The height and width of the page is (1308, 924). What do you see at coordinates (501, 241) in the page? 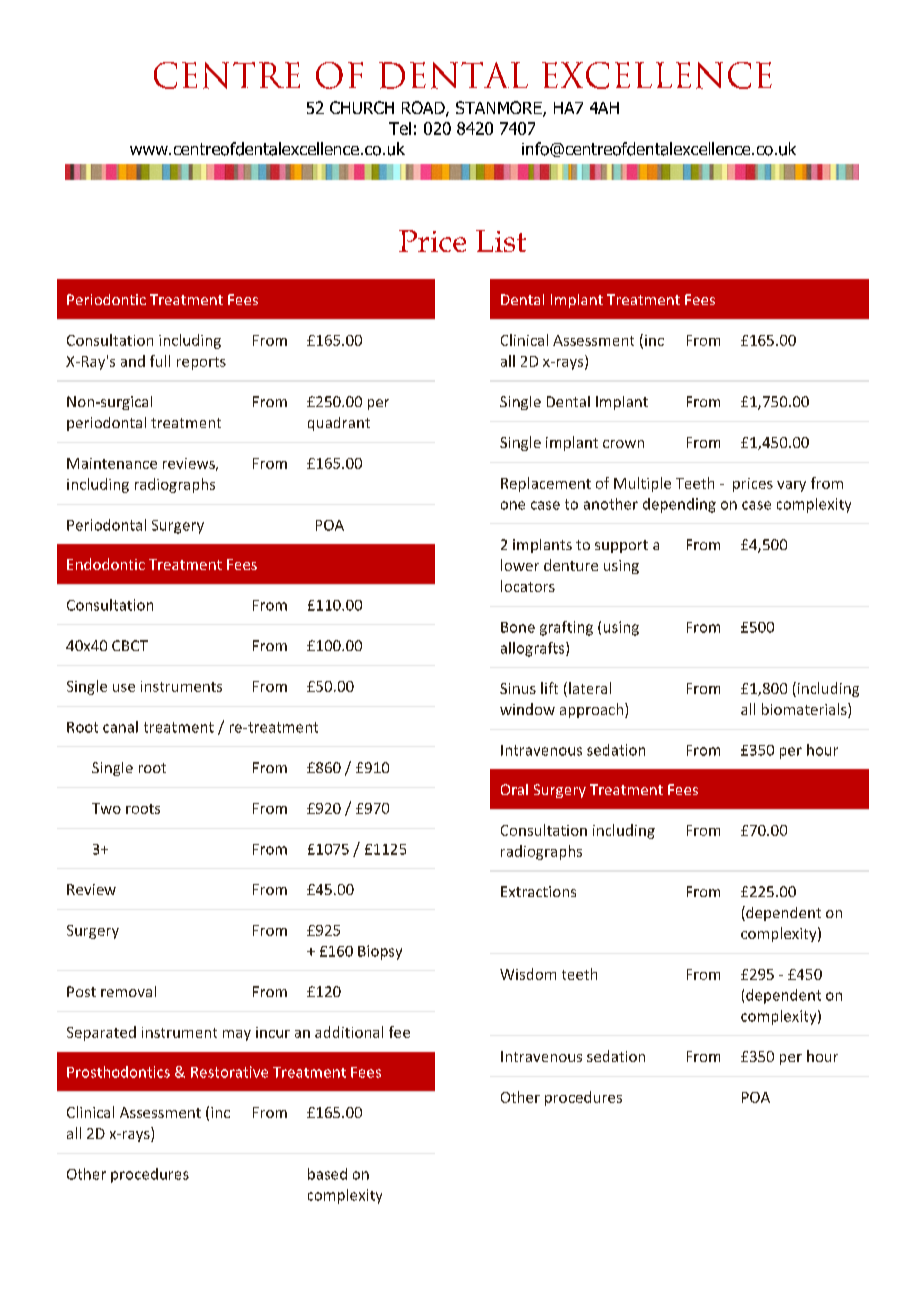
I see `List` at bounding box center [501, 241].
